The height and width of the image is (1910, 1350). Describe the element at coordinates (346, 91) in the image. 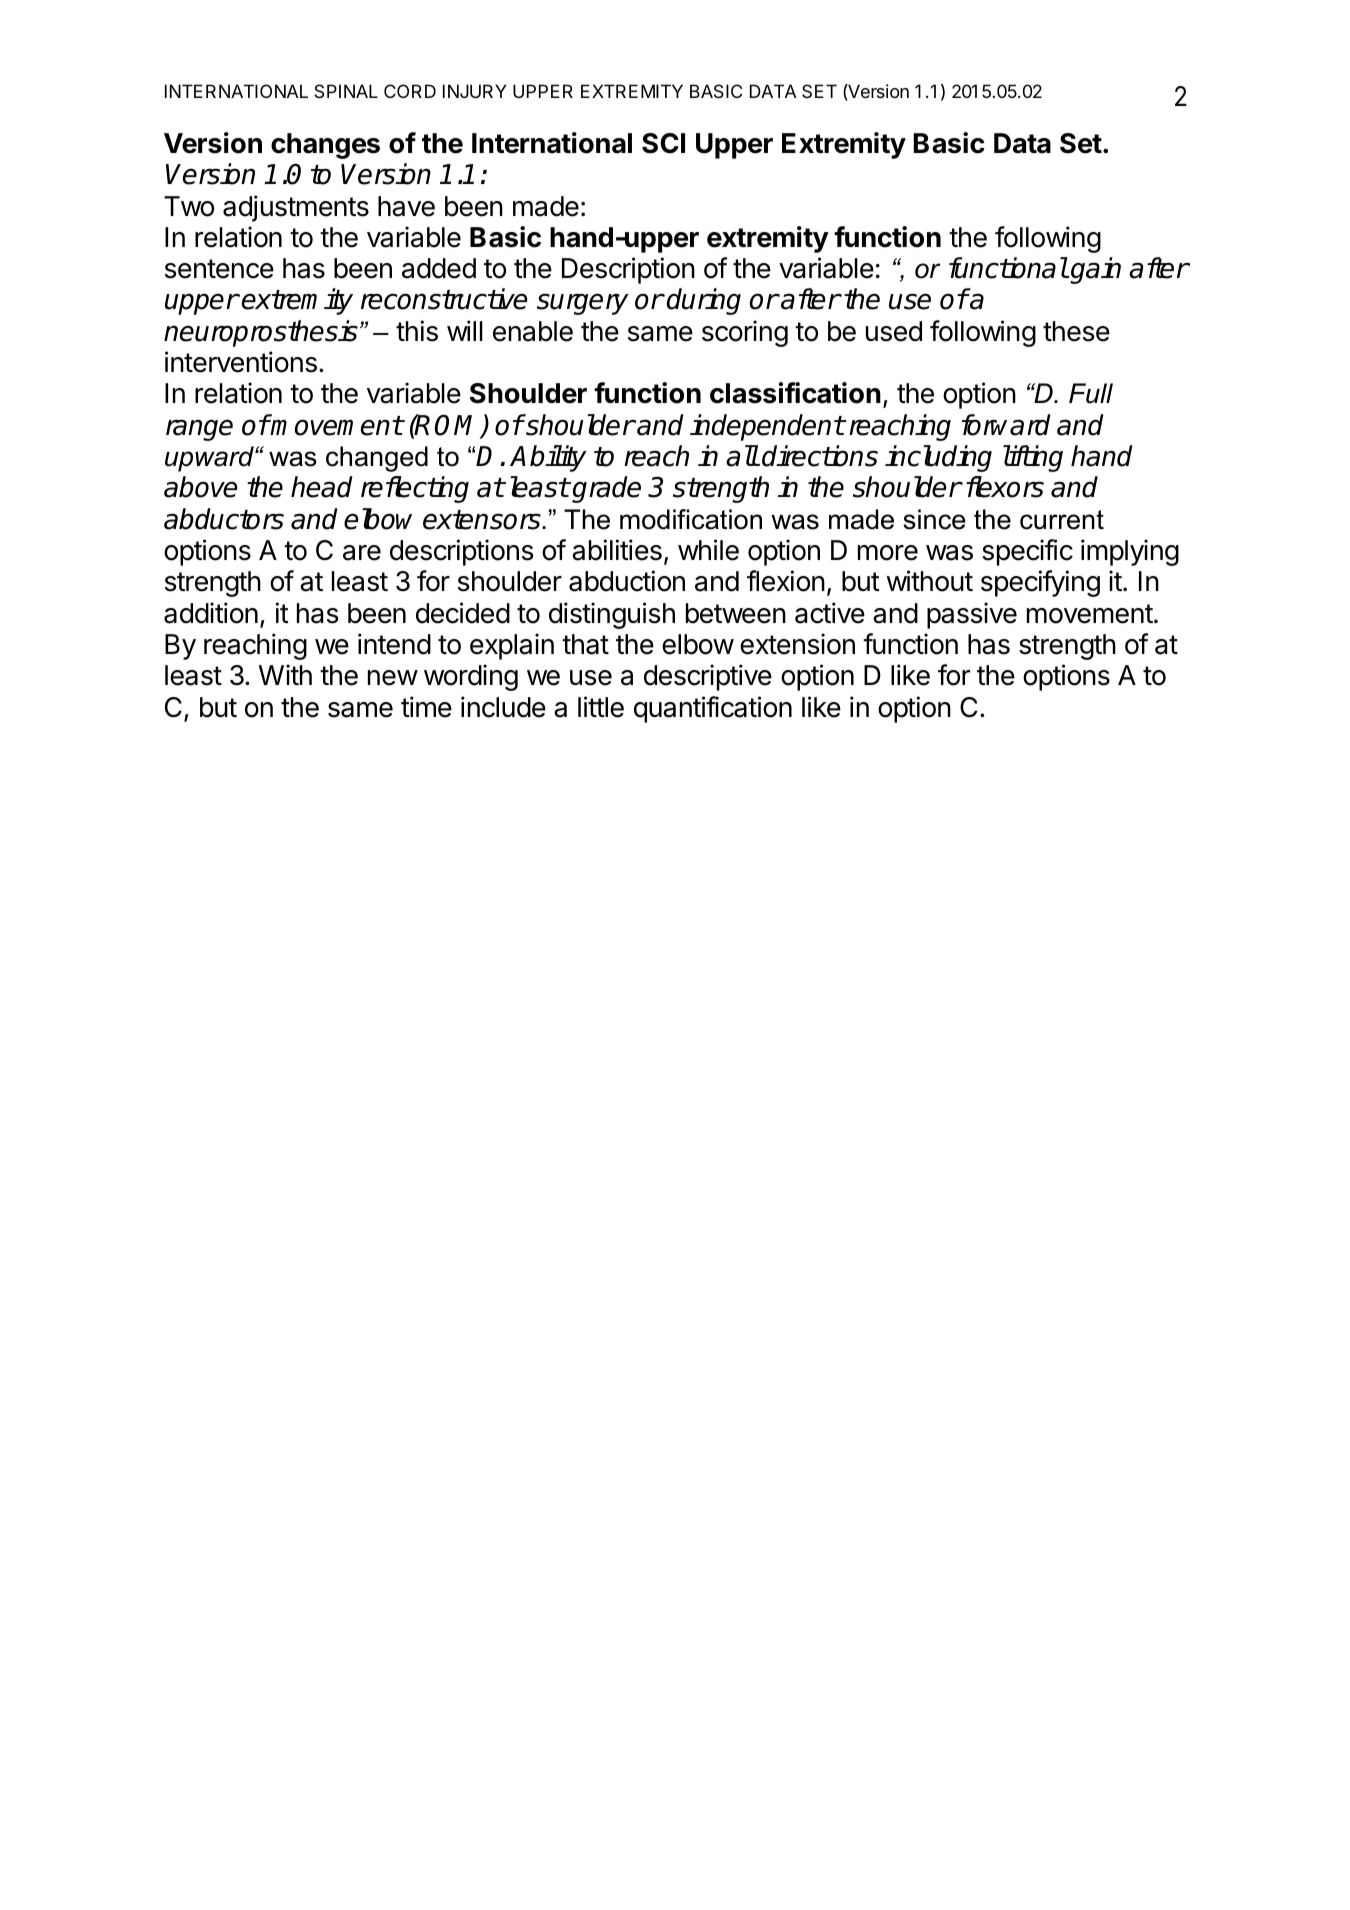

I see `SPINAL` at that location.
